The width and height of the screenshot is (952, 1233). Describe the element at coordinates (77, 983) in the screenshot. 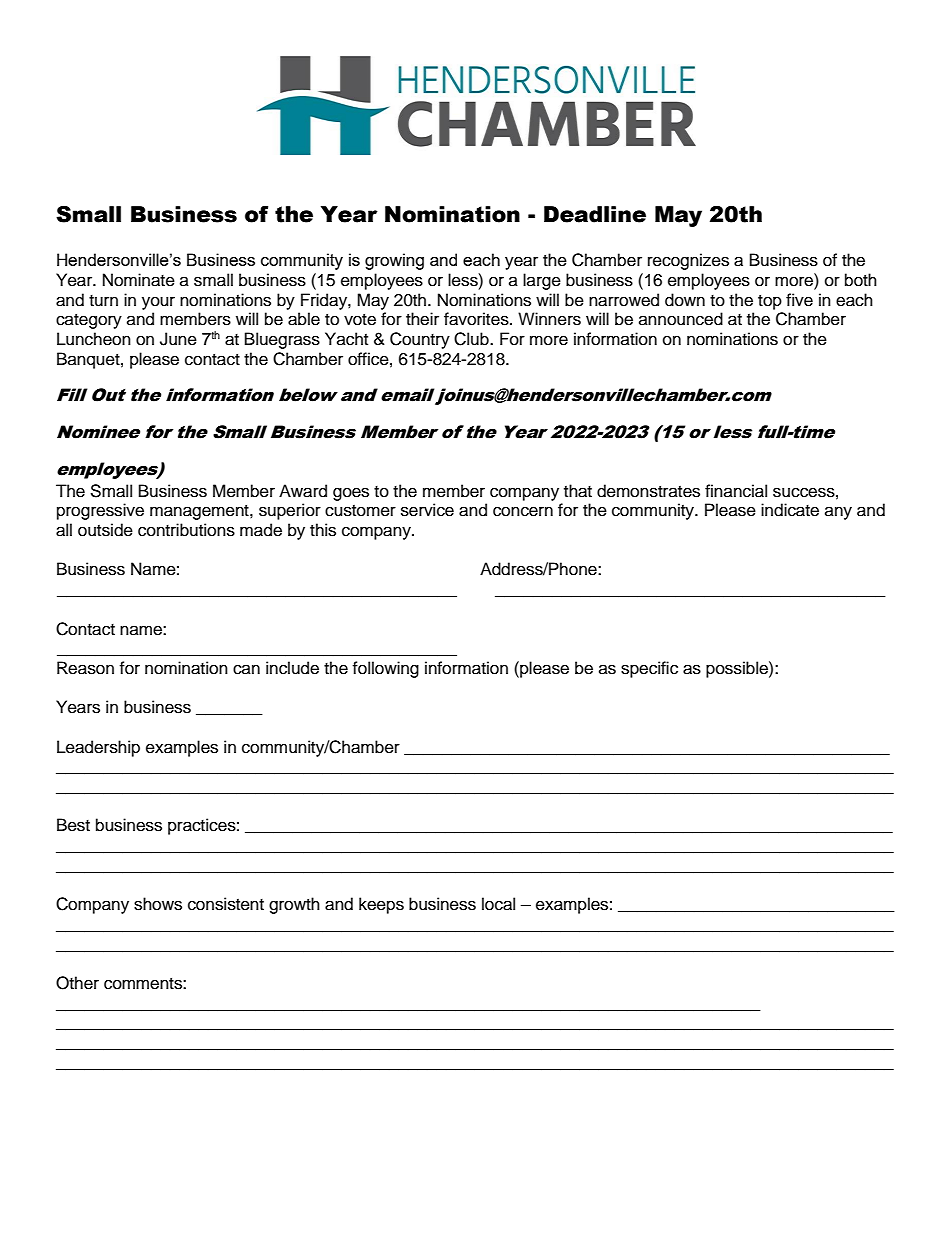

I see `Other` at that location.
